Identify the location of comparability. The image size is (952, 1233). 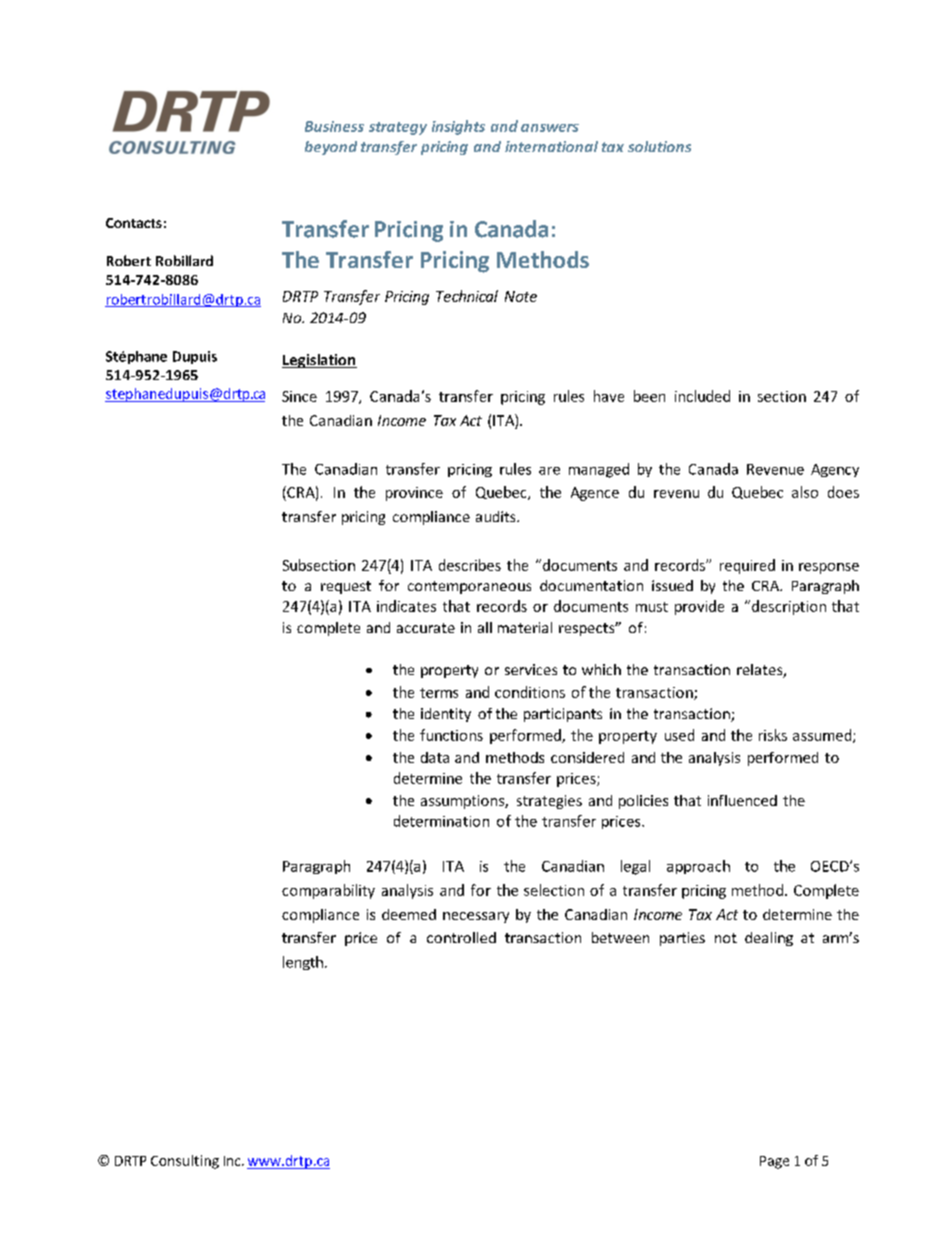
(328, 891).
